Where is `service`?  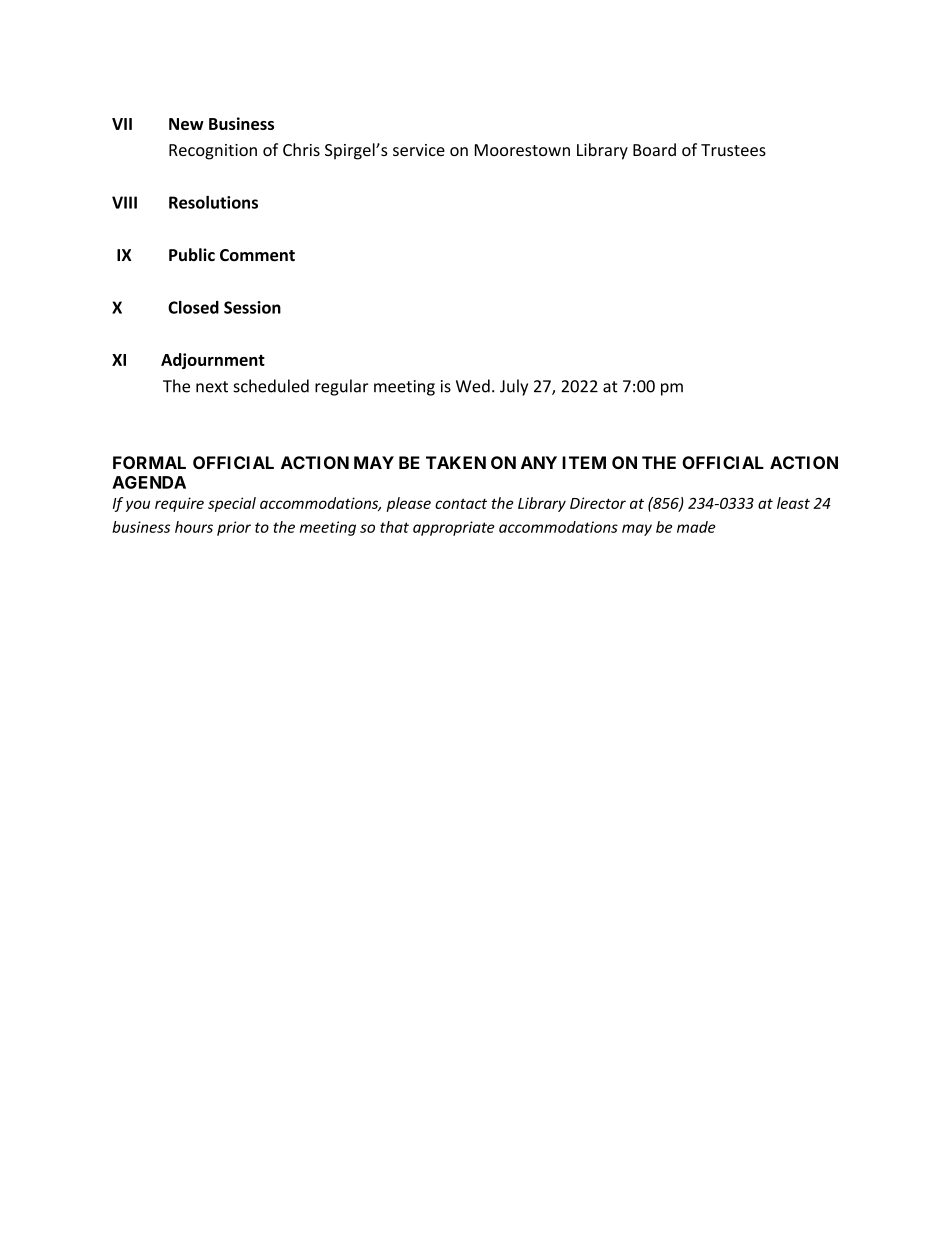
service is located at coordinates (419, 150).
